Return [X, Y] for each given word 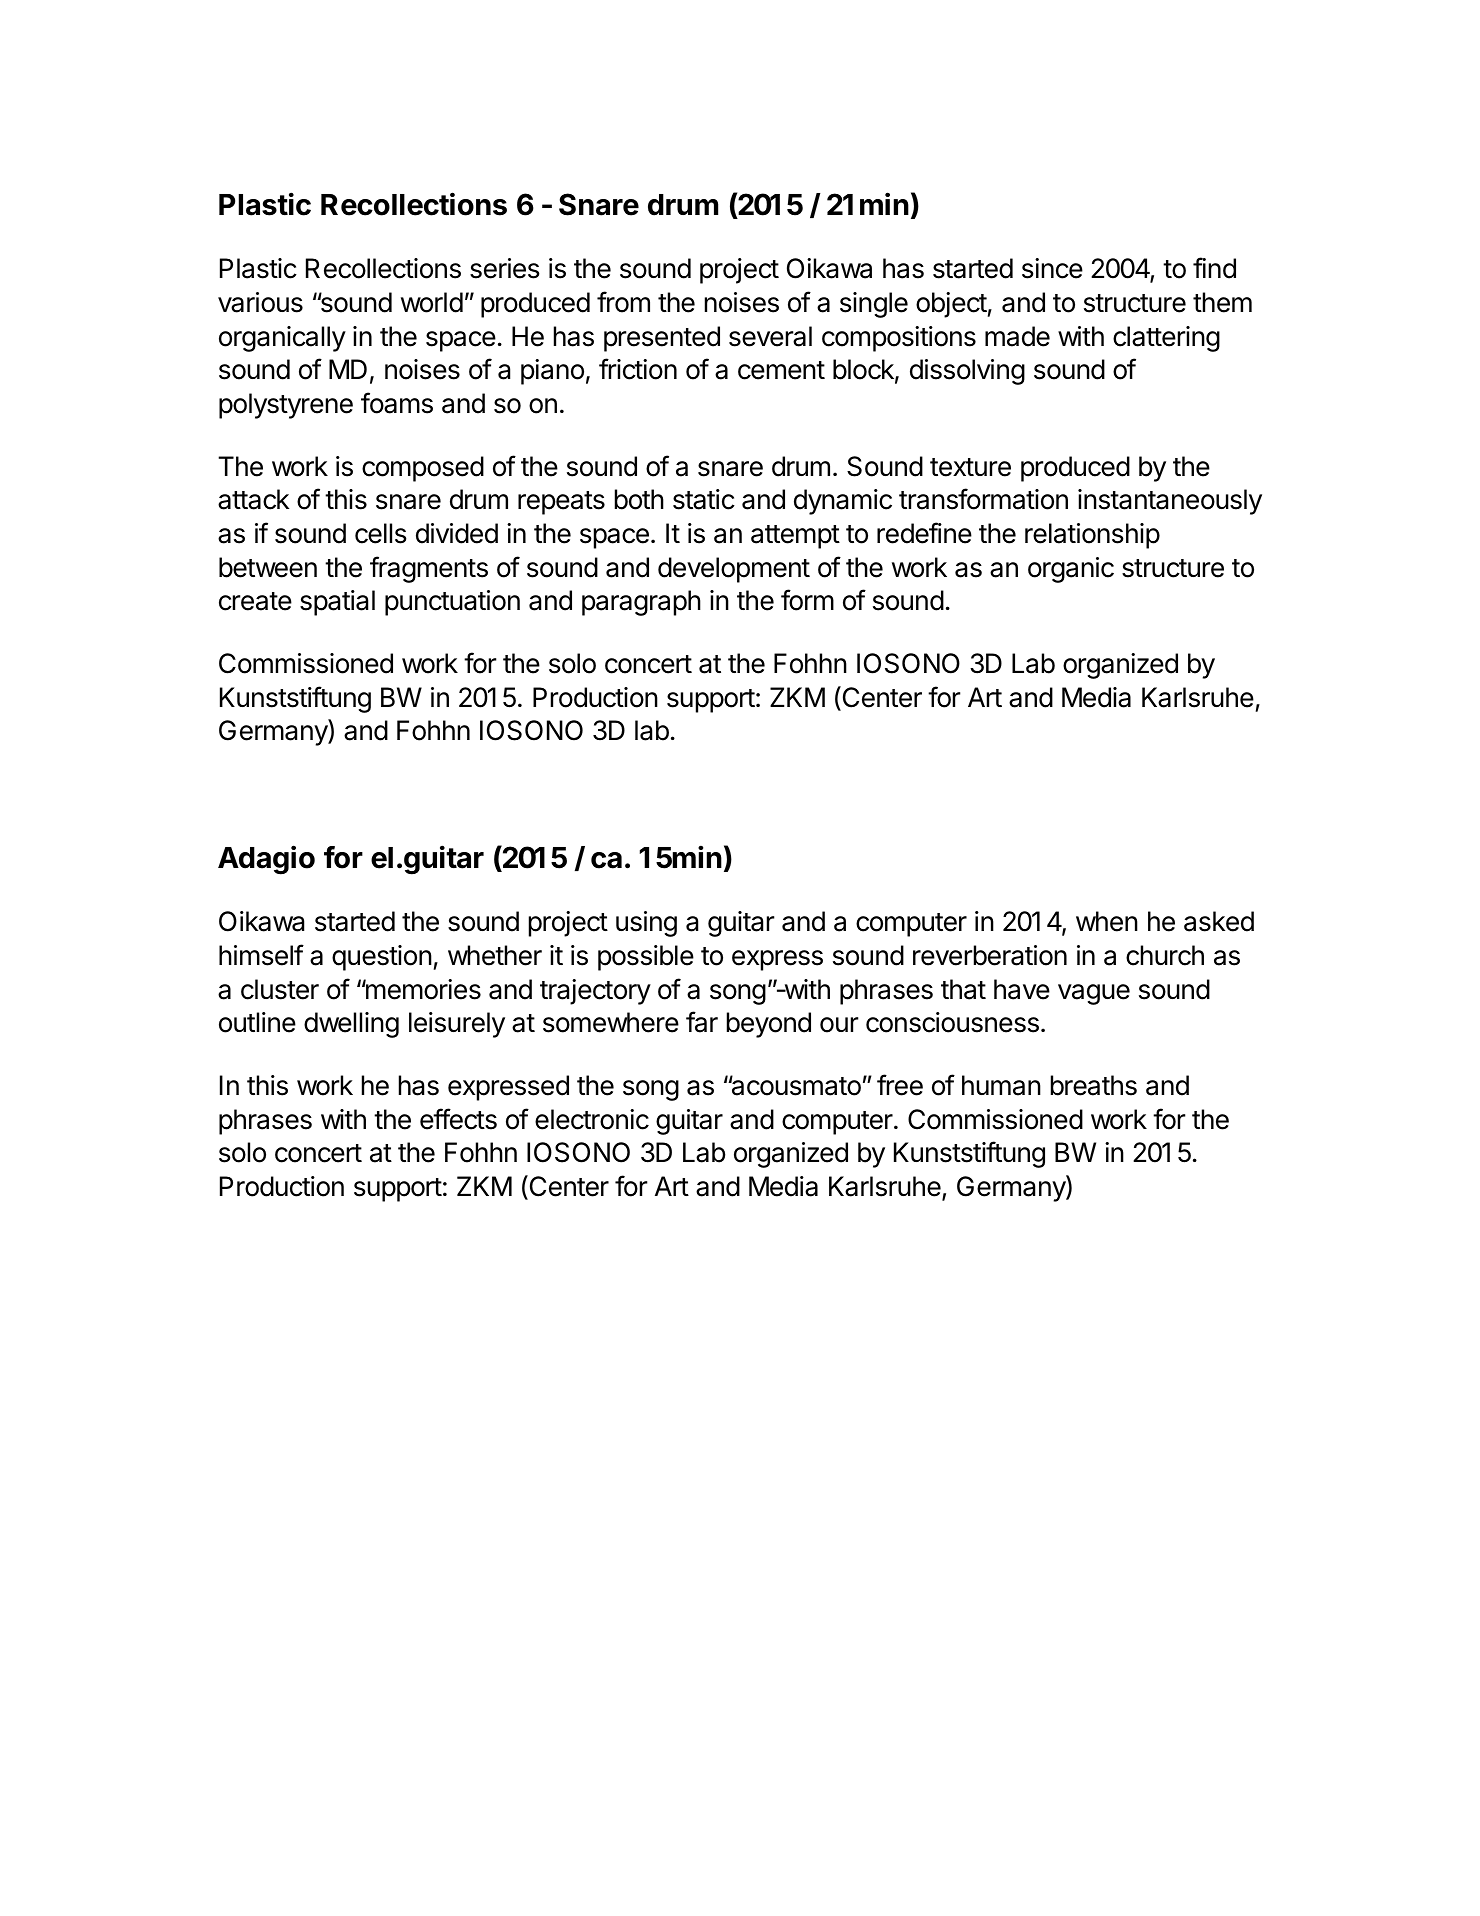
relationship [1092, 536]
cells [381, 533]
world [432, 302]
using [646, 924]
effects [458, 1119]
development [734, 570]
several [770, 336]
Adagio [266, 860]
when [1107, 921]
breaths [1094, 1085]
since [1052, 268]
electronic [592, 1119]
